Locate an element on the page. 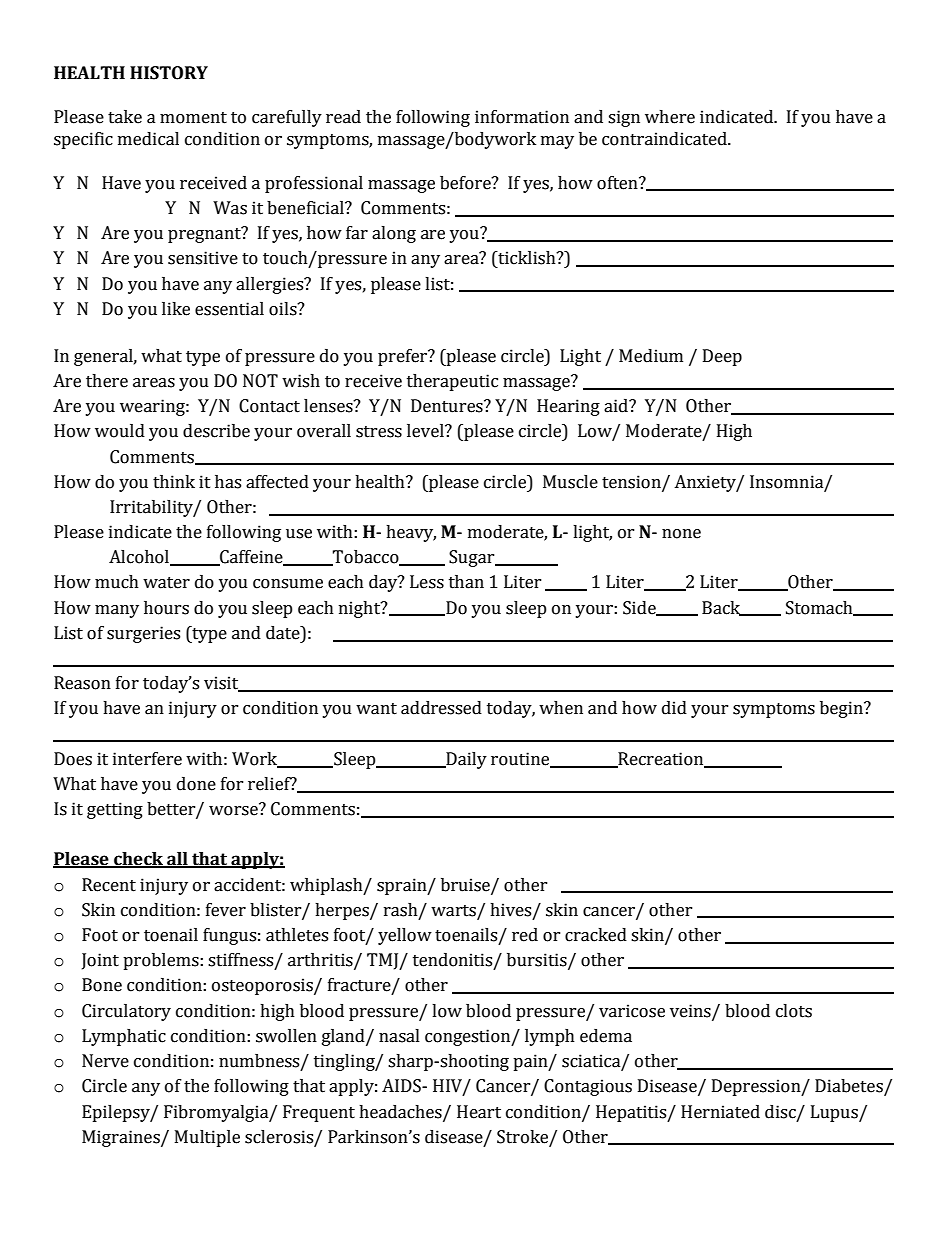 This image has height=1233, width=952. like is located at coordinates (176, 309).
